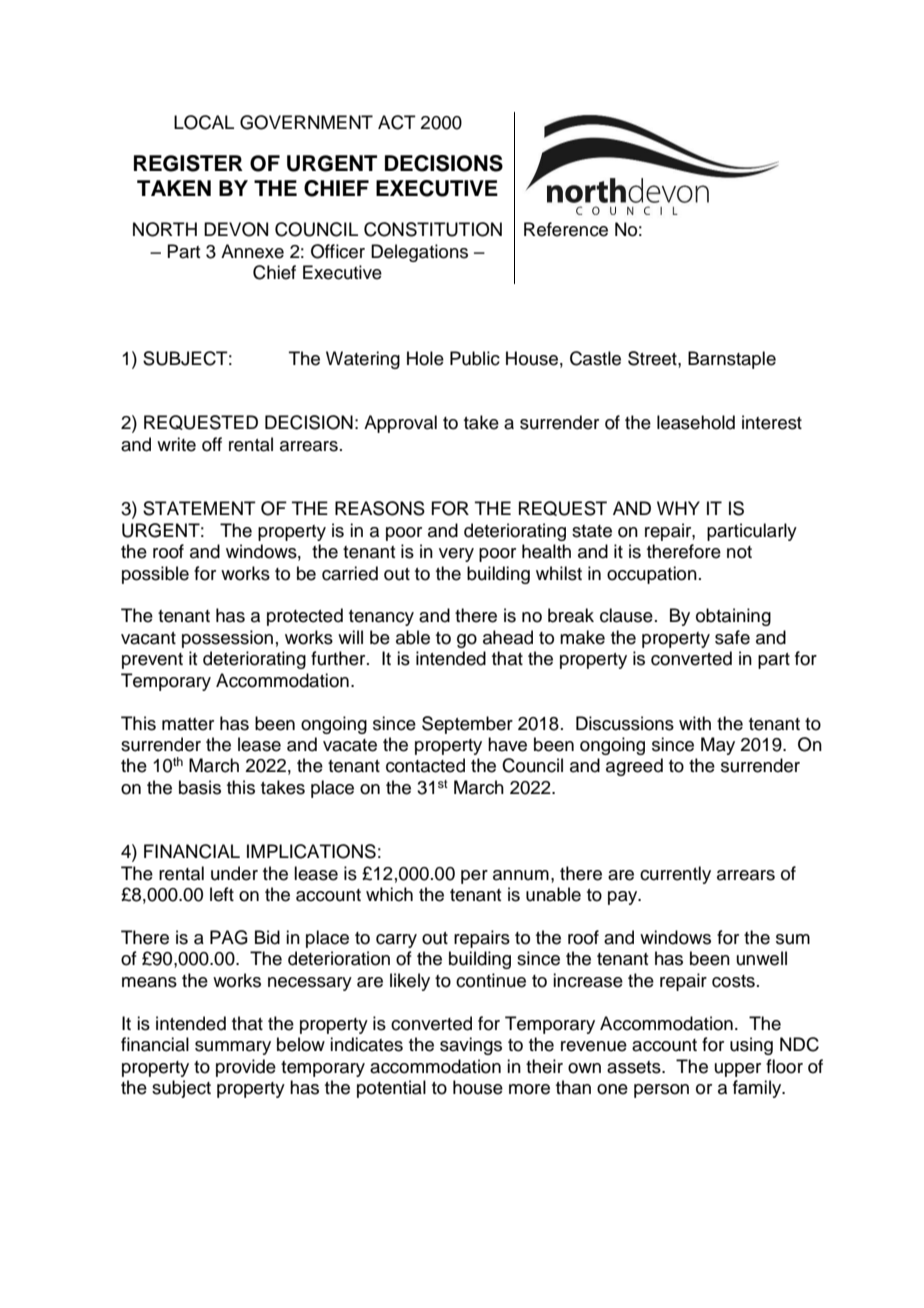  I want to click on upper, so click(738, 1070).
